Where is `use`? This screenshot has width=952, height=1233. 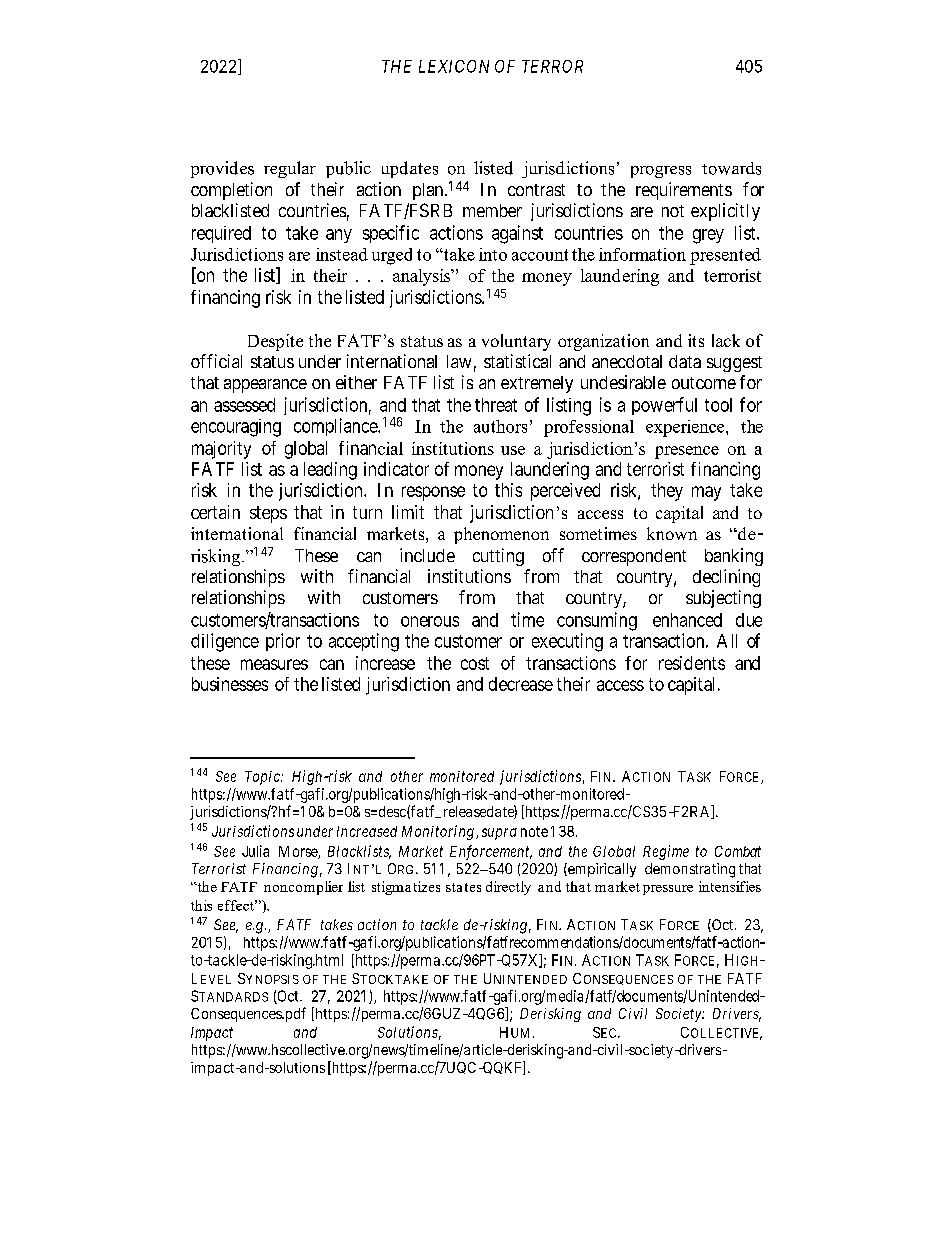
use is located at coordinates (513, 450).
